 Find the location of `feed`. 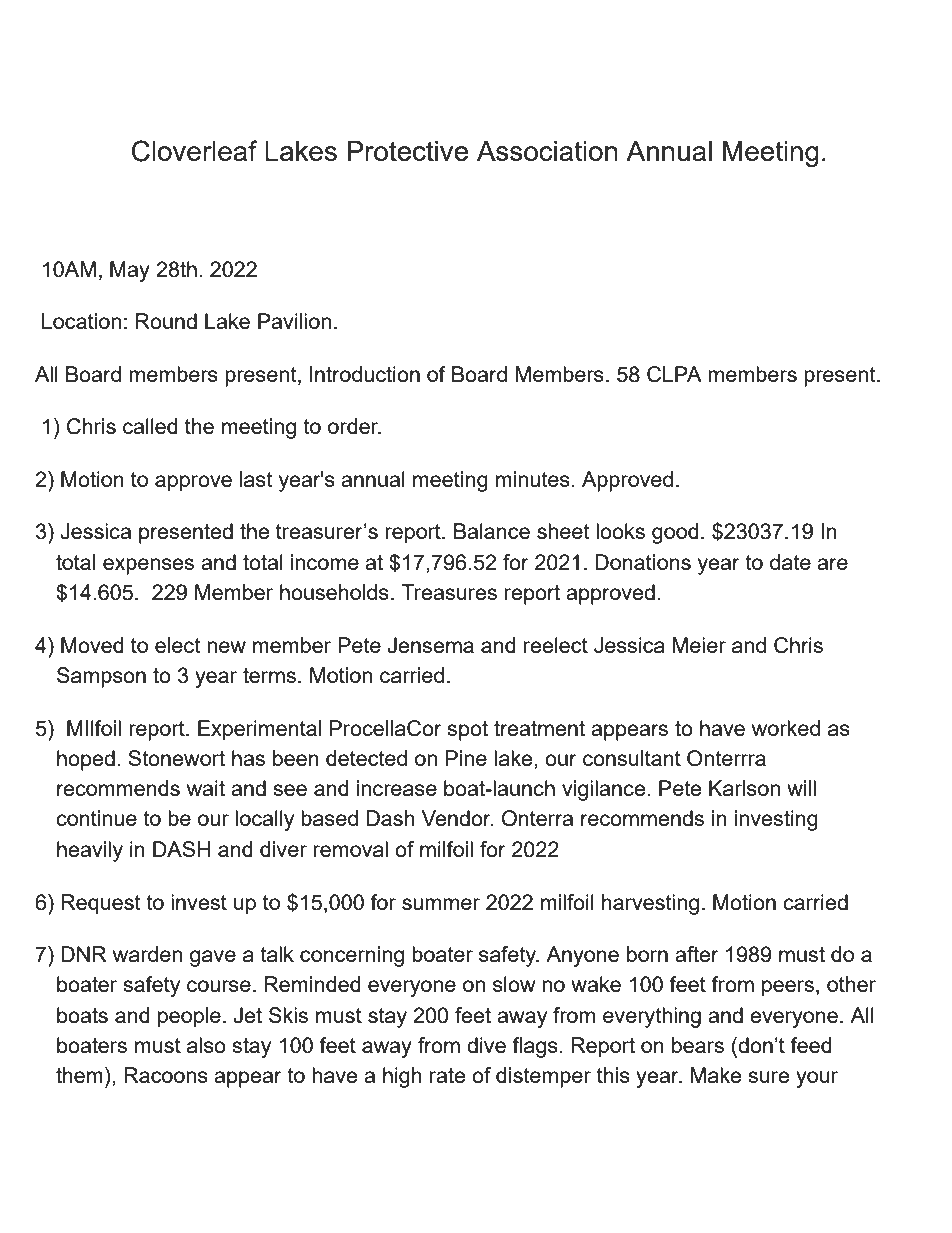

feed is located at coordinates (811, 1045).
